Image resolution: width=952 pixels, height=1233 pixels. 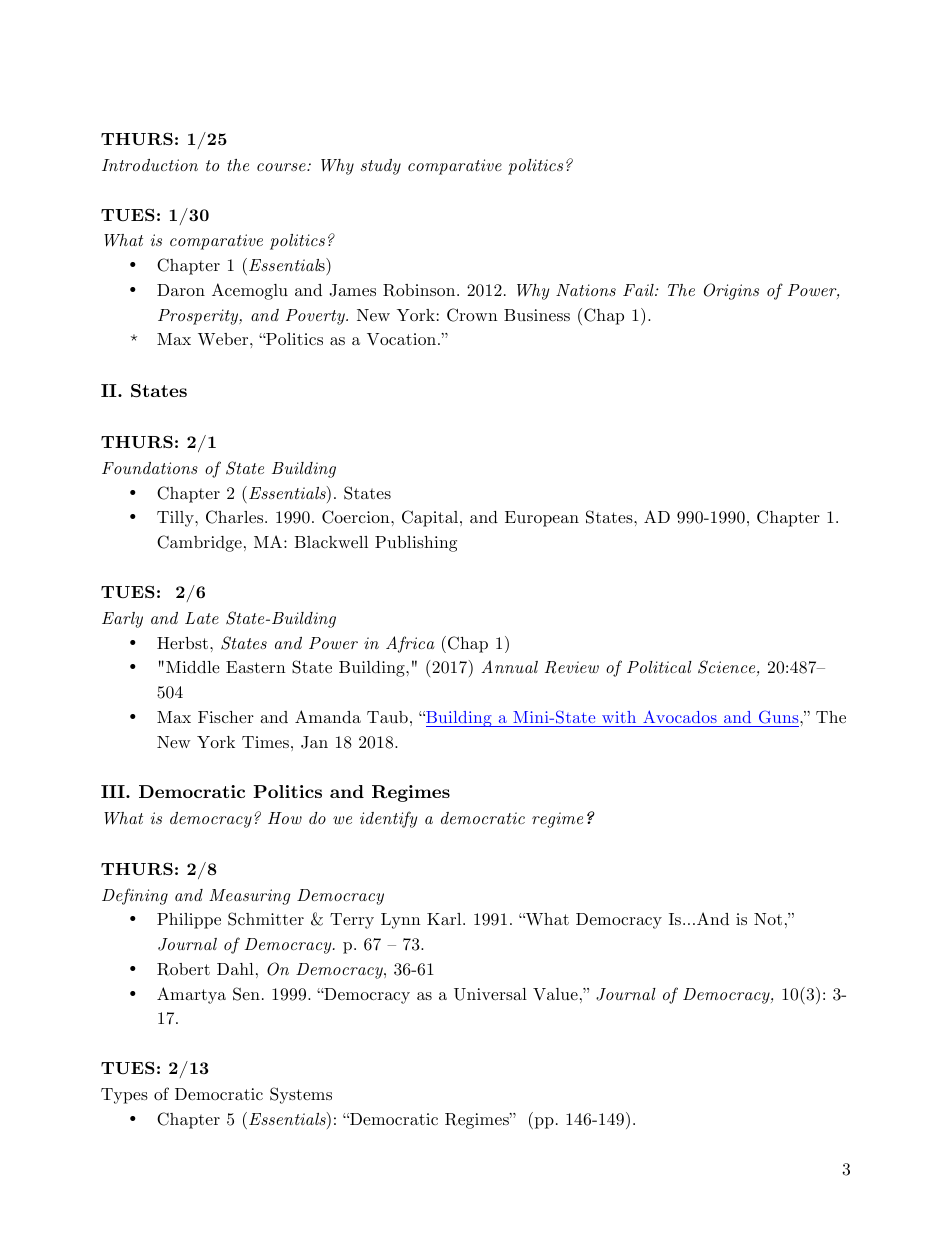 What do you see at coordinates (490, 994) in the screenshot?
I see `Universal` at bounding box center [490, 994].
